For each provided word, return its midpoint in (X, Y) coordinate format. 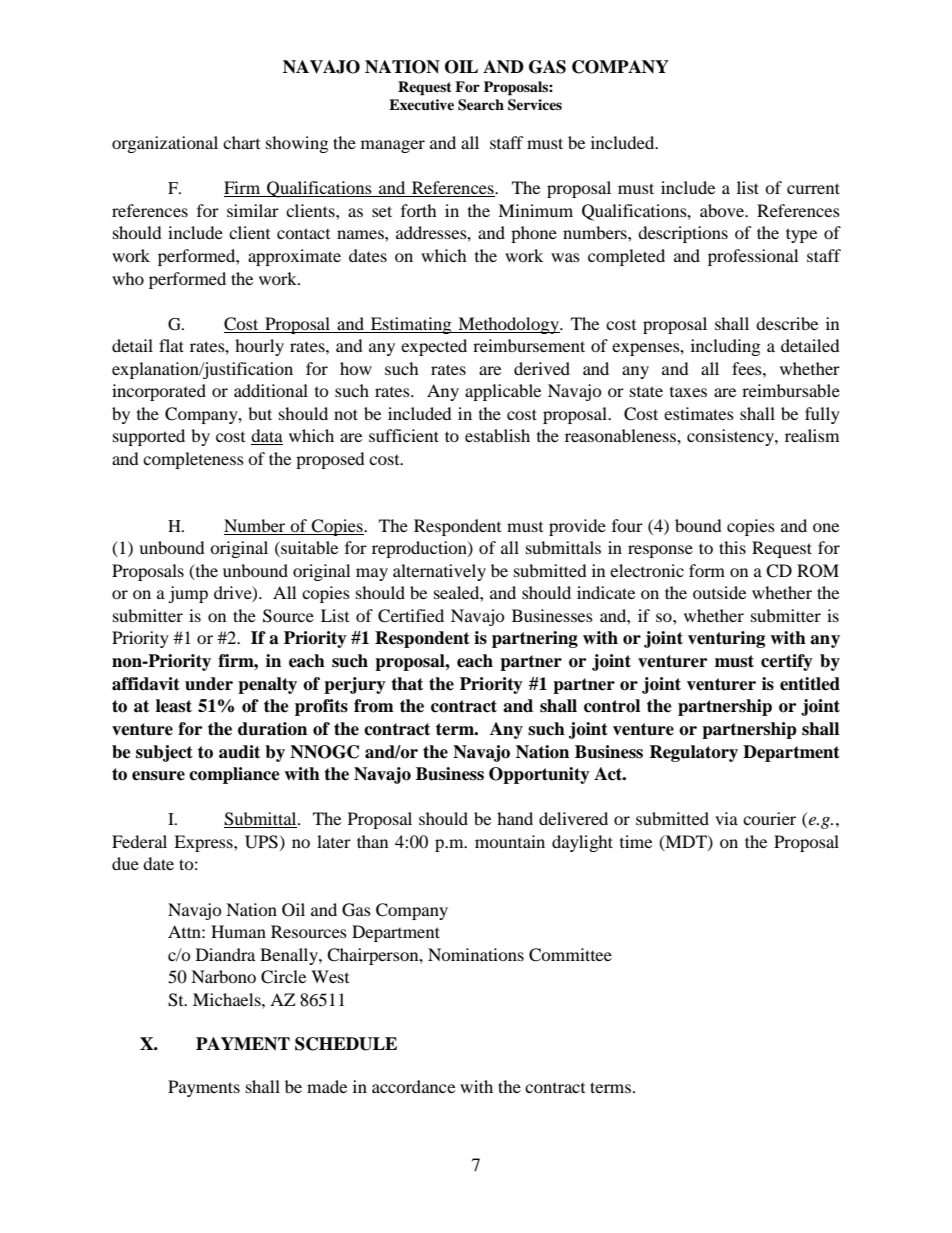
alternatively (439, 572)
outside (719, 592)
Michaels (228, 999)
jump (188, 594)
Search (481, 105)
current (813, 188)
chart (241, 142)
